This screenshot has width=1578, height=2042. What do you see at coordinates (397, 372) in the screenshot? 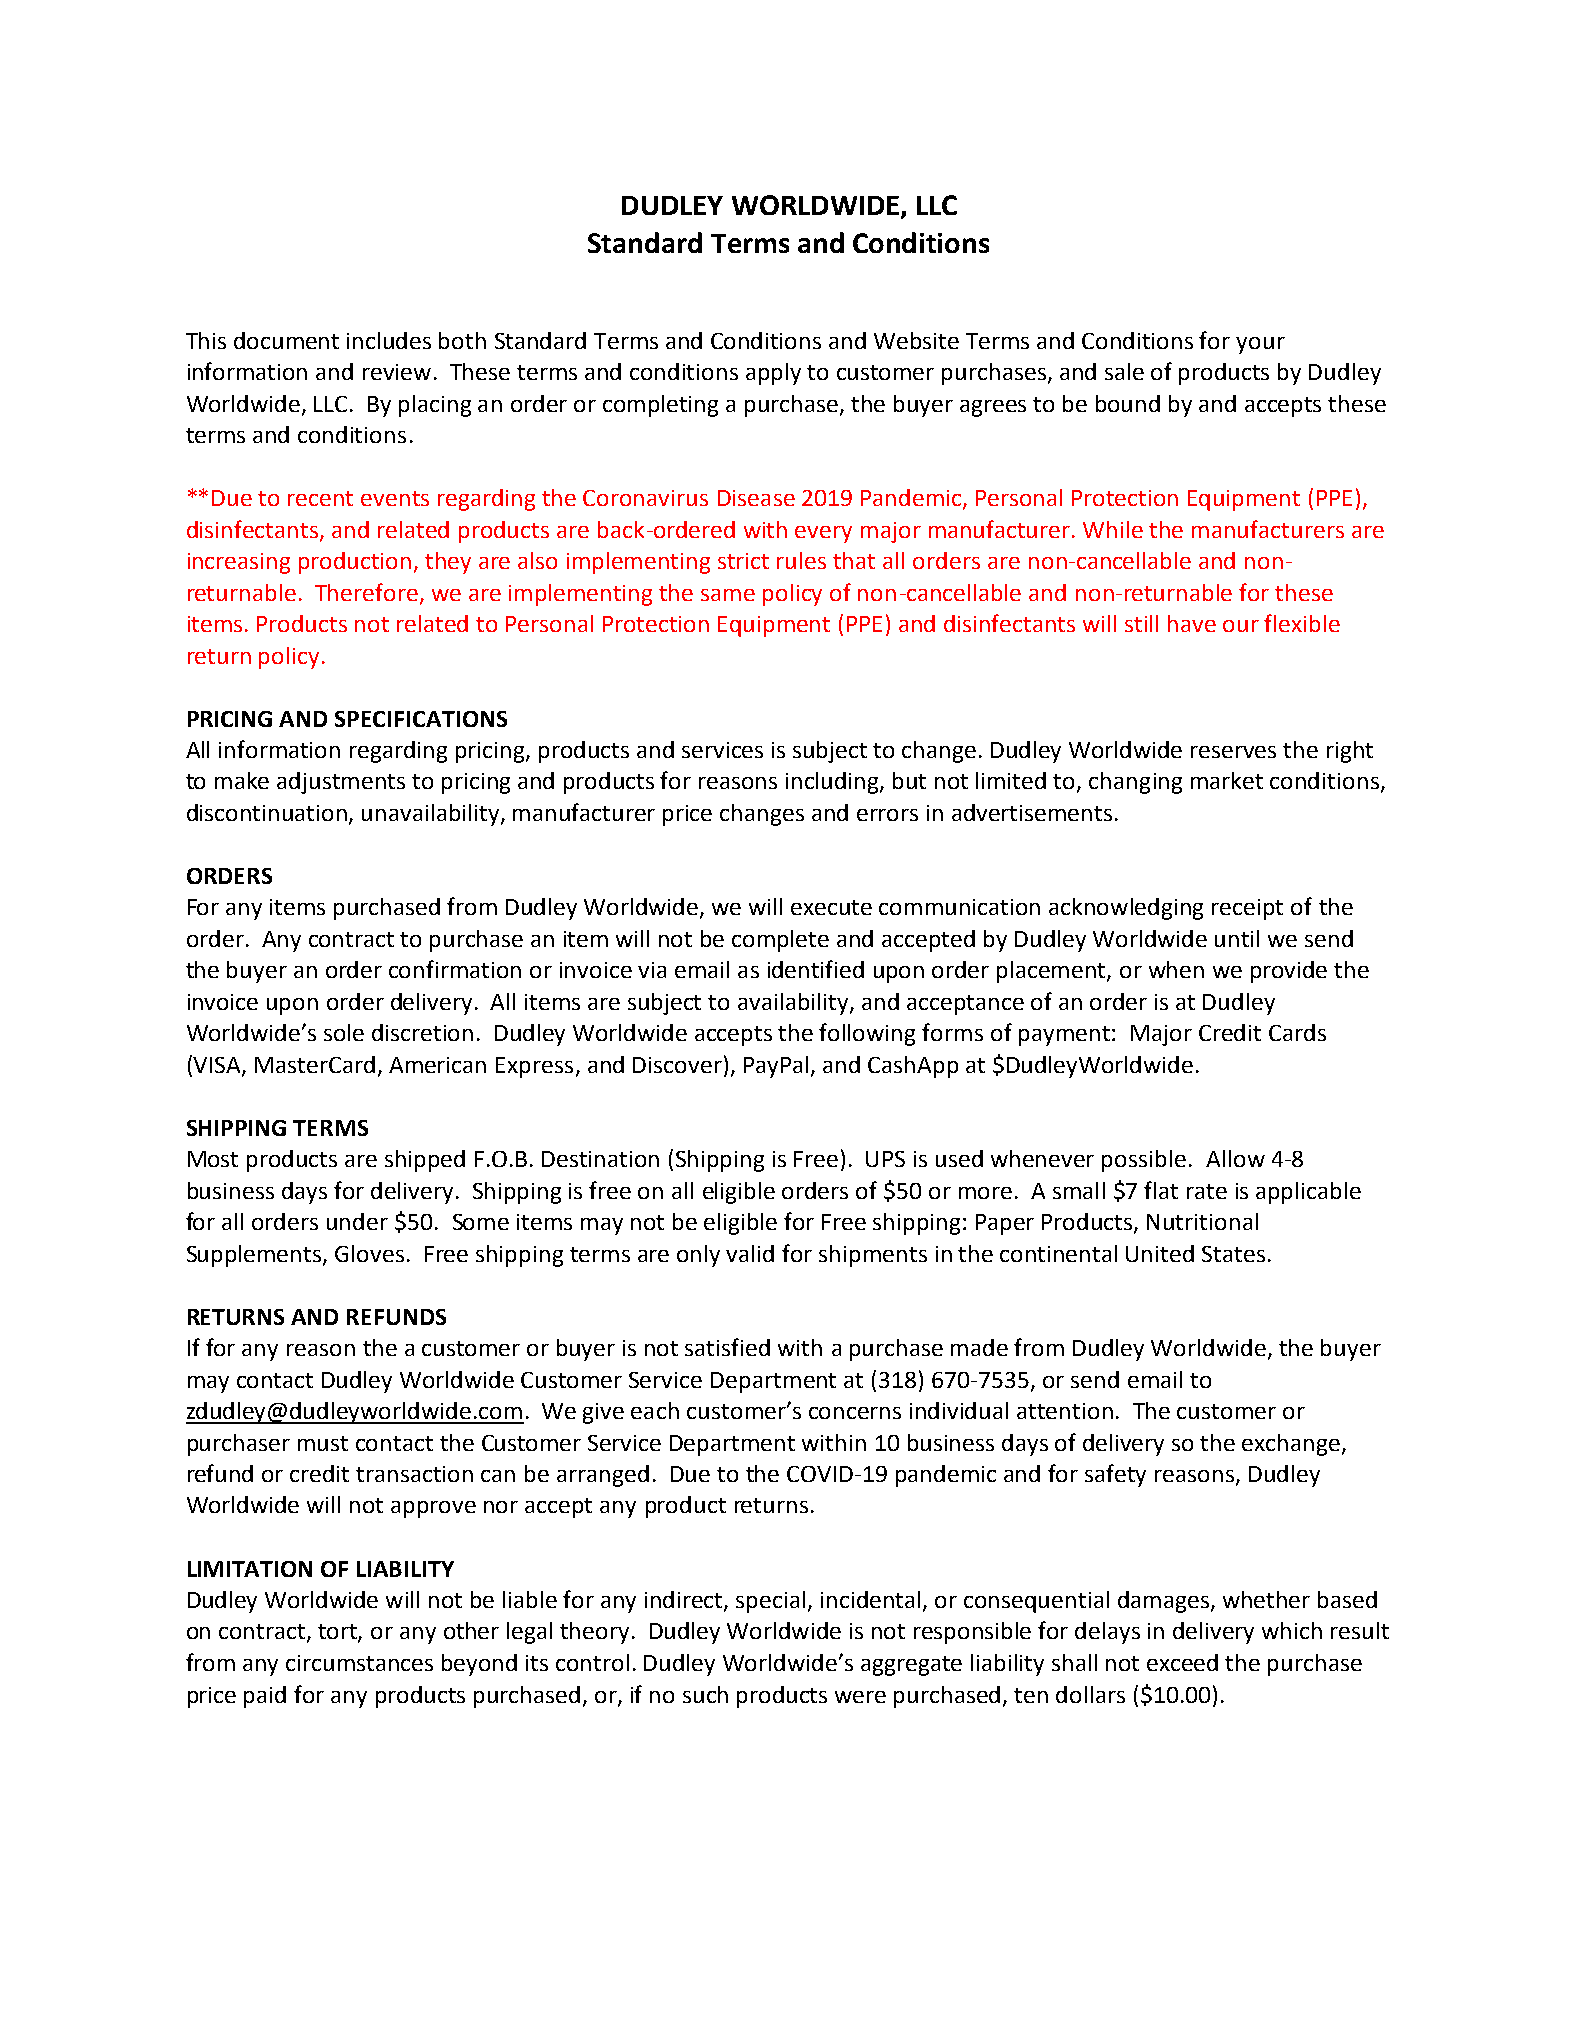
I see `review` at bounding box center [397, 372].
